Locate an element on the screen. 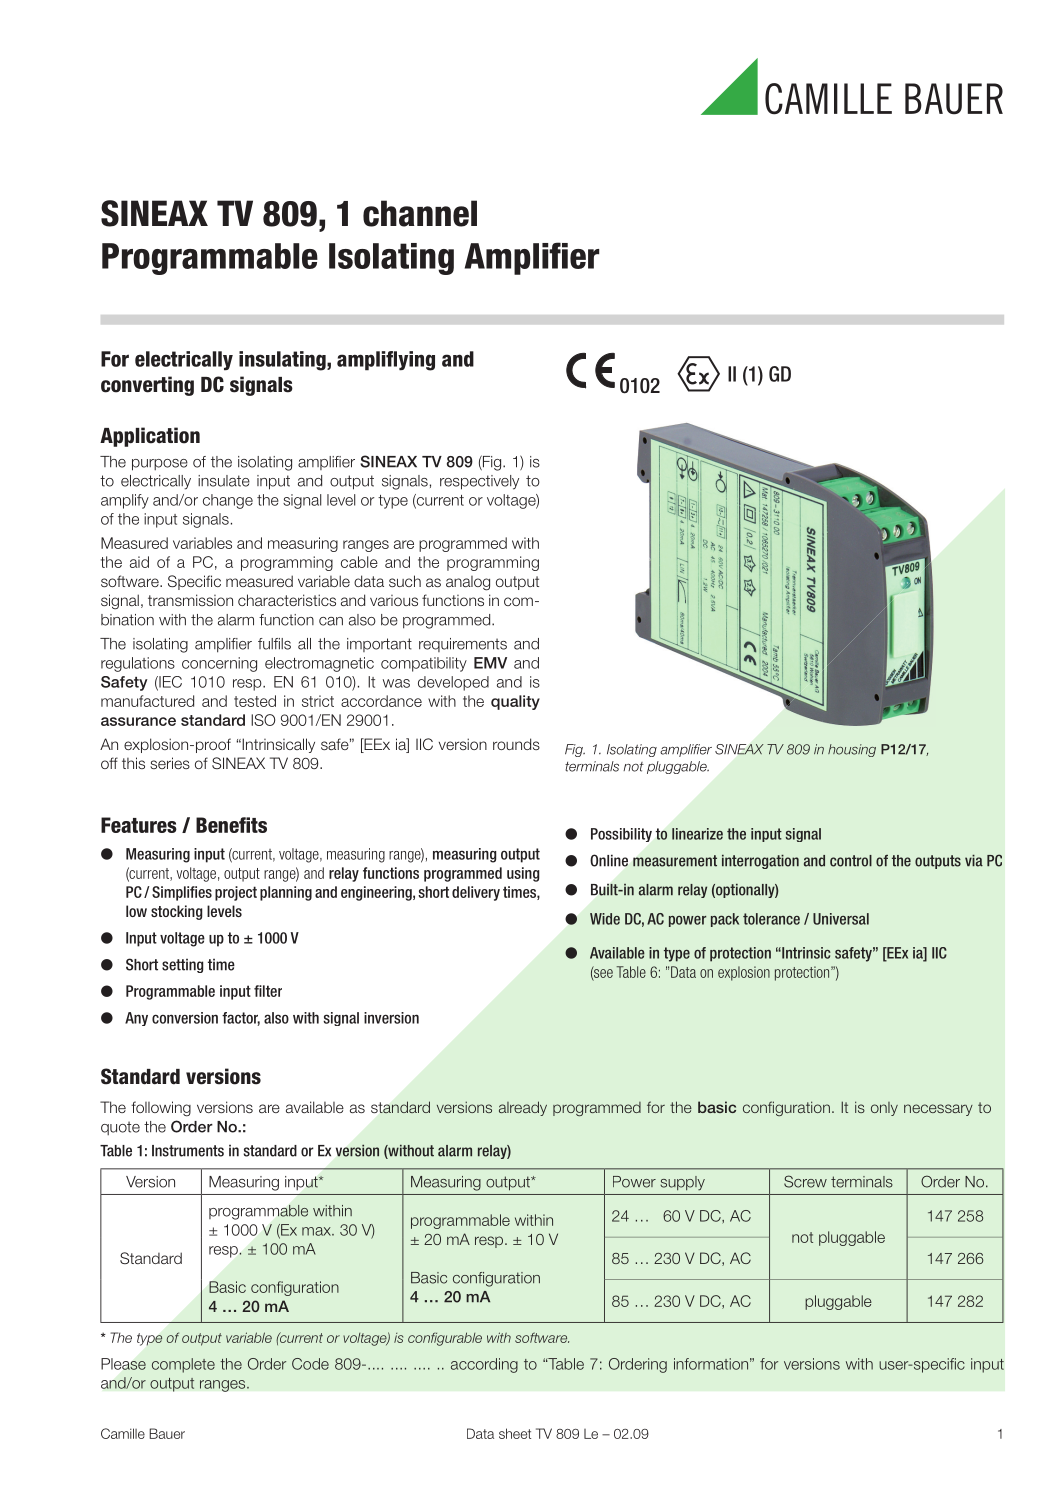 Image resolution: width=1054 pixels, height=1491 pixels. Features is located at coordinates (139, 825).
